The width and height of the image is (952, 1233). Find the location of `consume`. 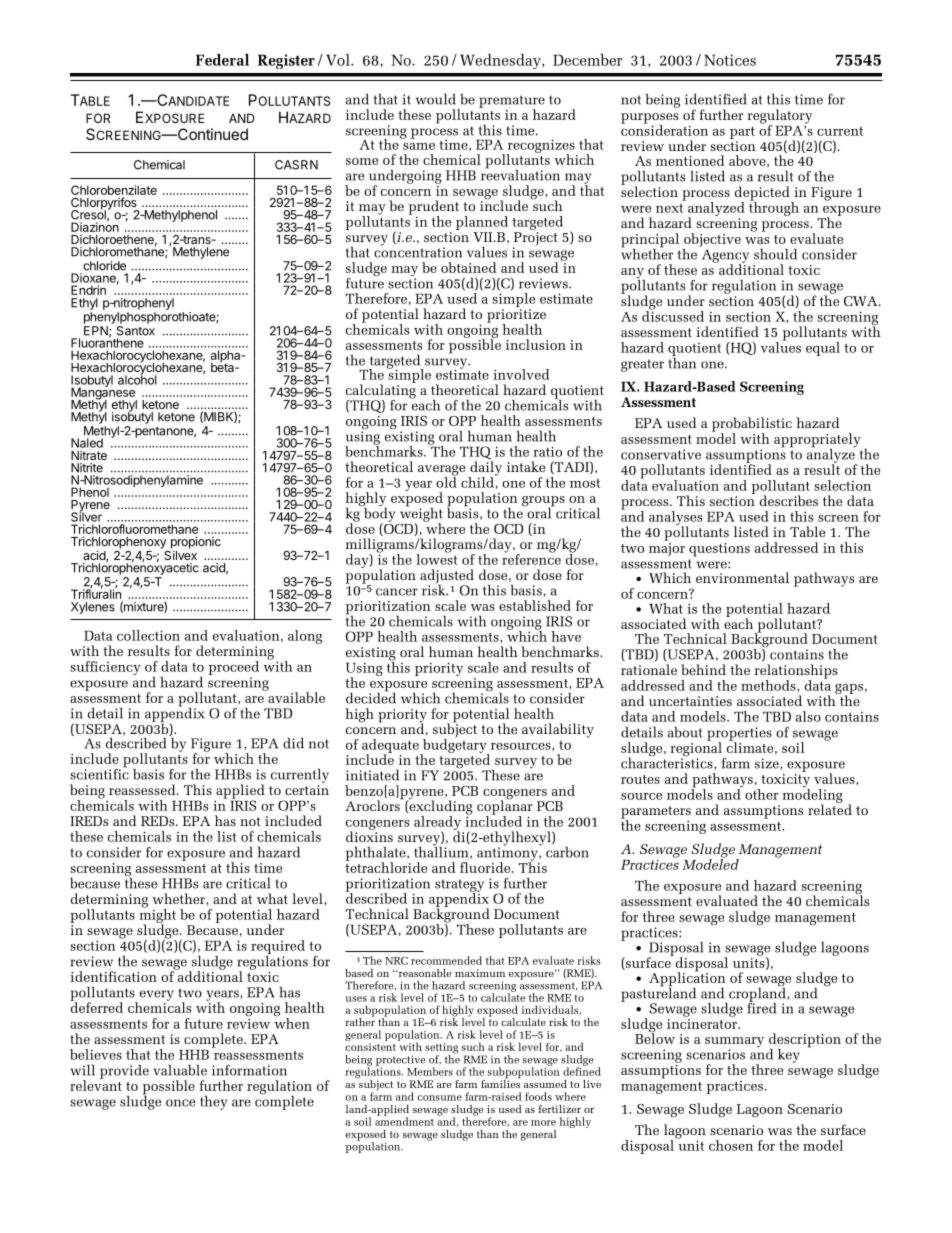

consume is located at coordinates (439, 1098).
